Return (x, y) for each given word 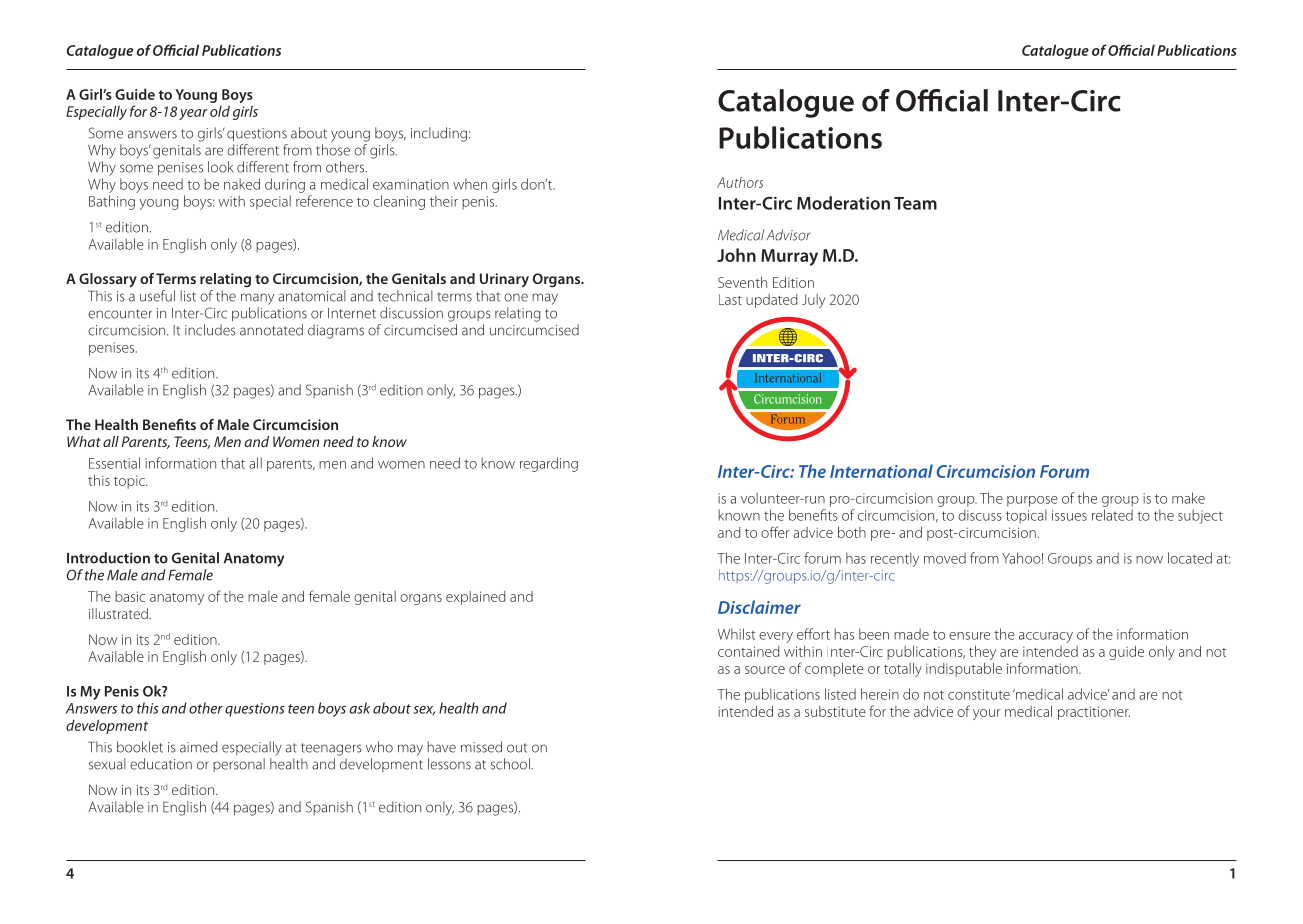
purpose (1032, 501)
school (511, 764)
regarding (549, 464)
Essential (114, 463)
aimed (199, 747)
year (193, 114)
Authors (740, 182)
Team (915, 203)
